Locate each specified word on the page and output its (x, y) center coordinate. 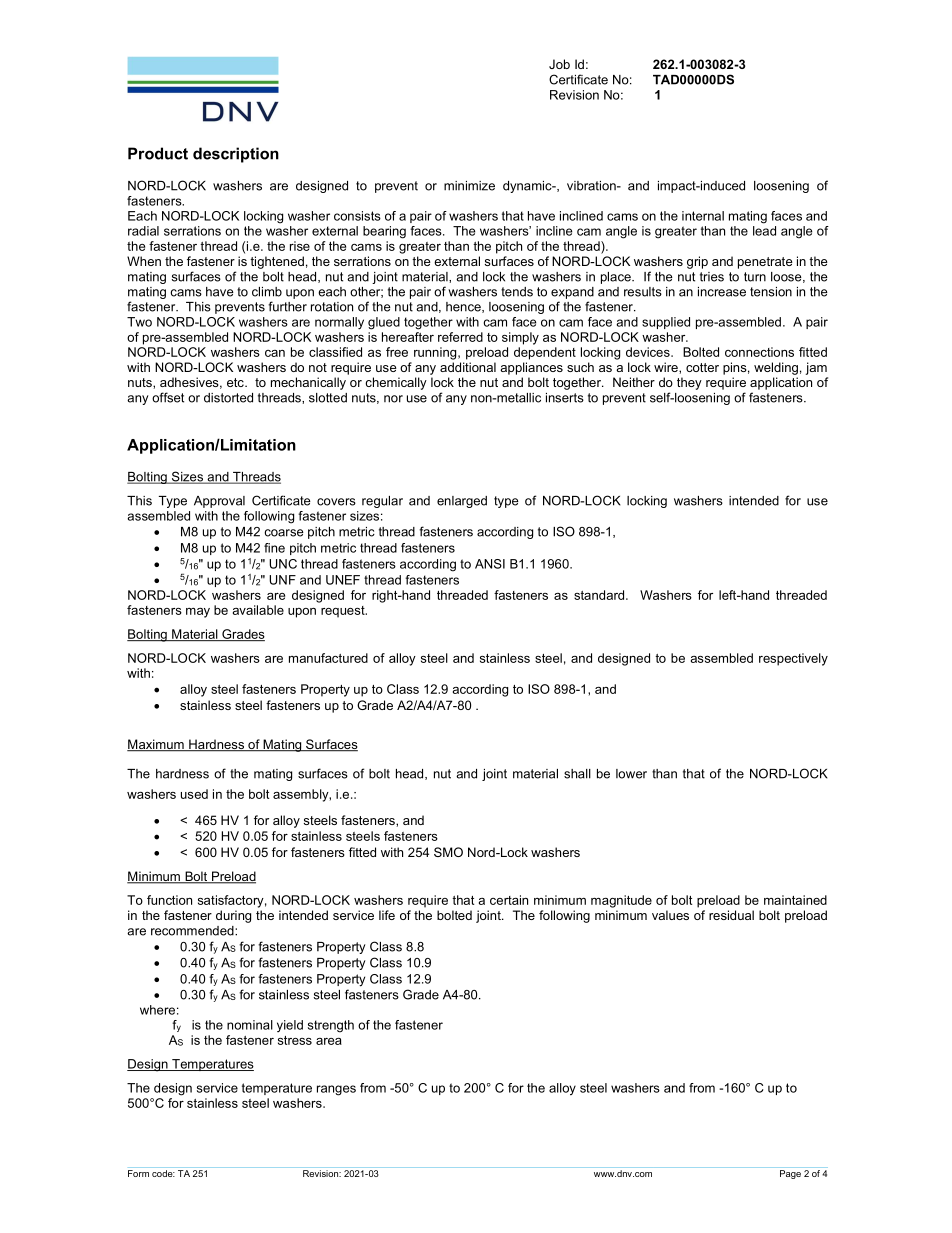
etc (236, 382)
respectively (793, 659)
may (198, 612)
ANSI (490, 564)
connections (759, 352)
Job (559, 64)
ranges (336, 1090)
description (236, 155)
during (233, 916)
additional (468, 367)
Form (138, 1173)
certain (509, 900)
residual (731, 915)
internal (703, 216)
